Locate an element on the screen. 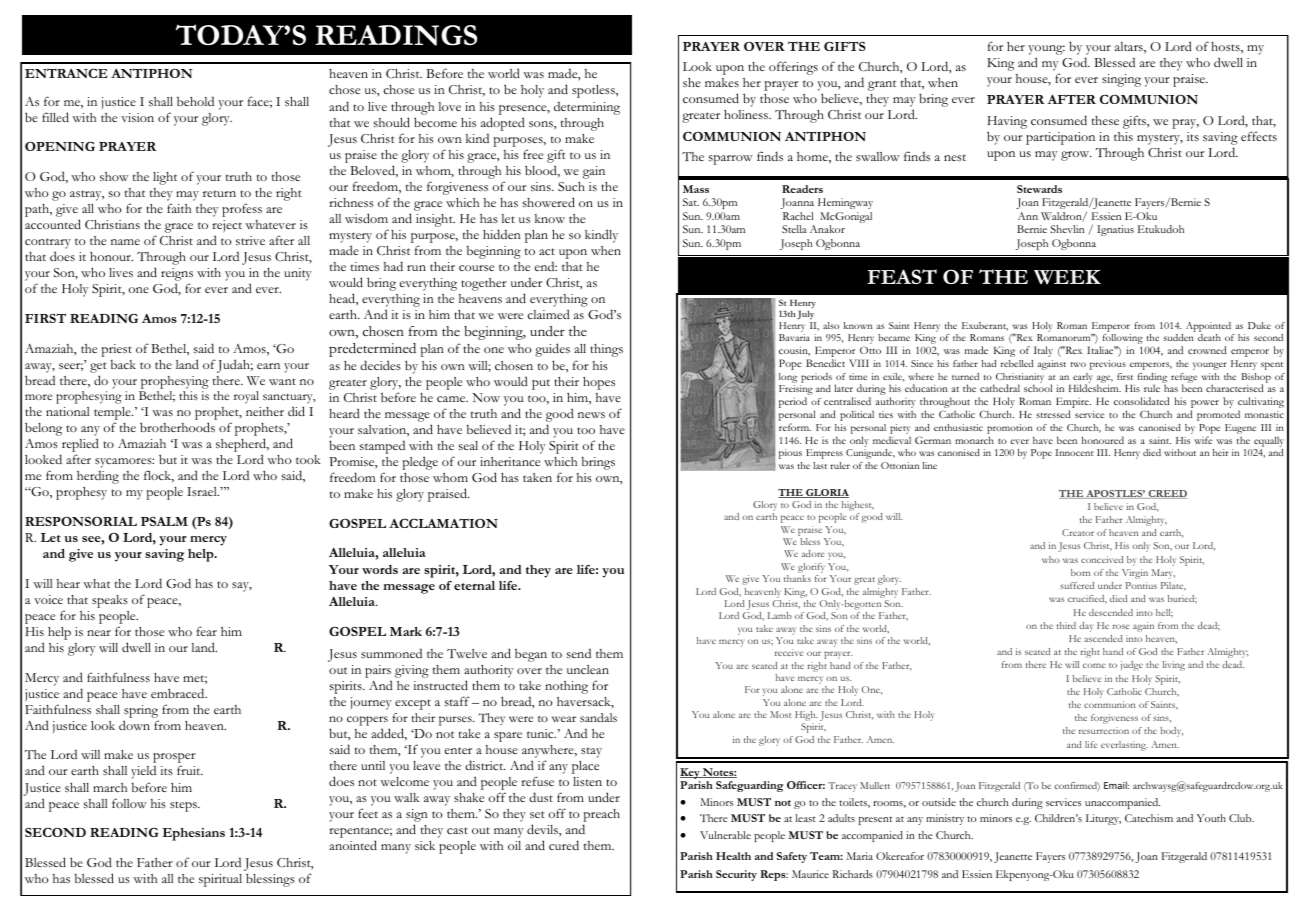 This screenshot has width=1308, height=924. determining is located at coordinates (587, 108).
